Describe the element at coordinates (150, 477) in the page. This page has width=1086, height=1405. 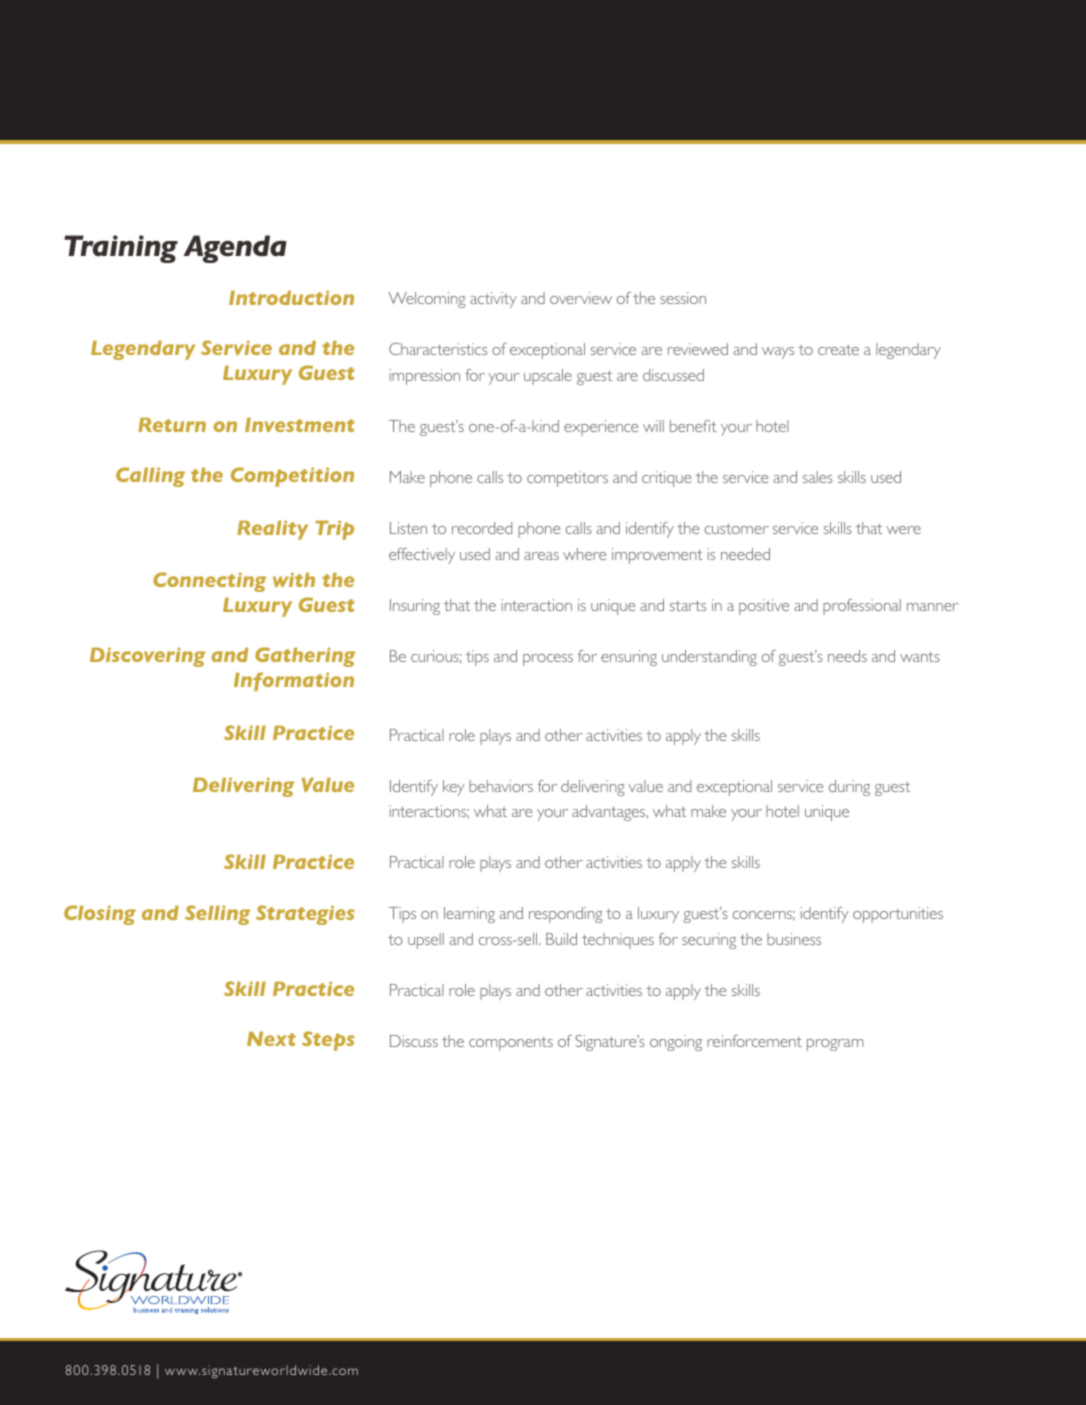
I see `Calling` at that location.
